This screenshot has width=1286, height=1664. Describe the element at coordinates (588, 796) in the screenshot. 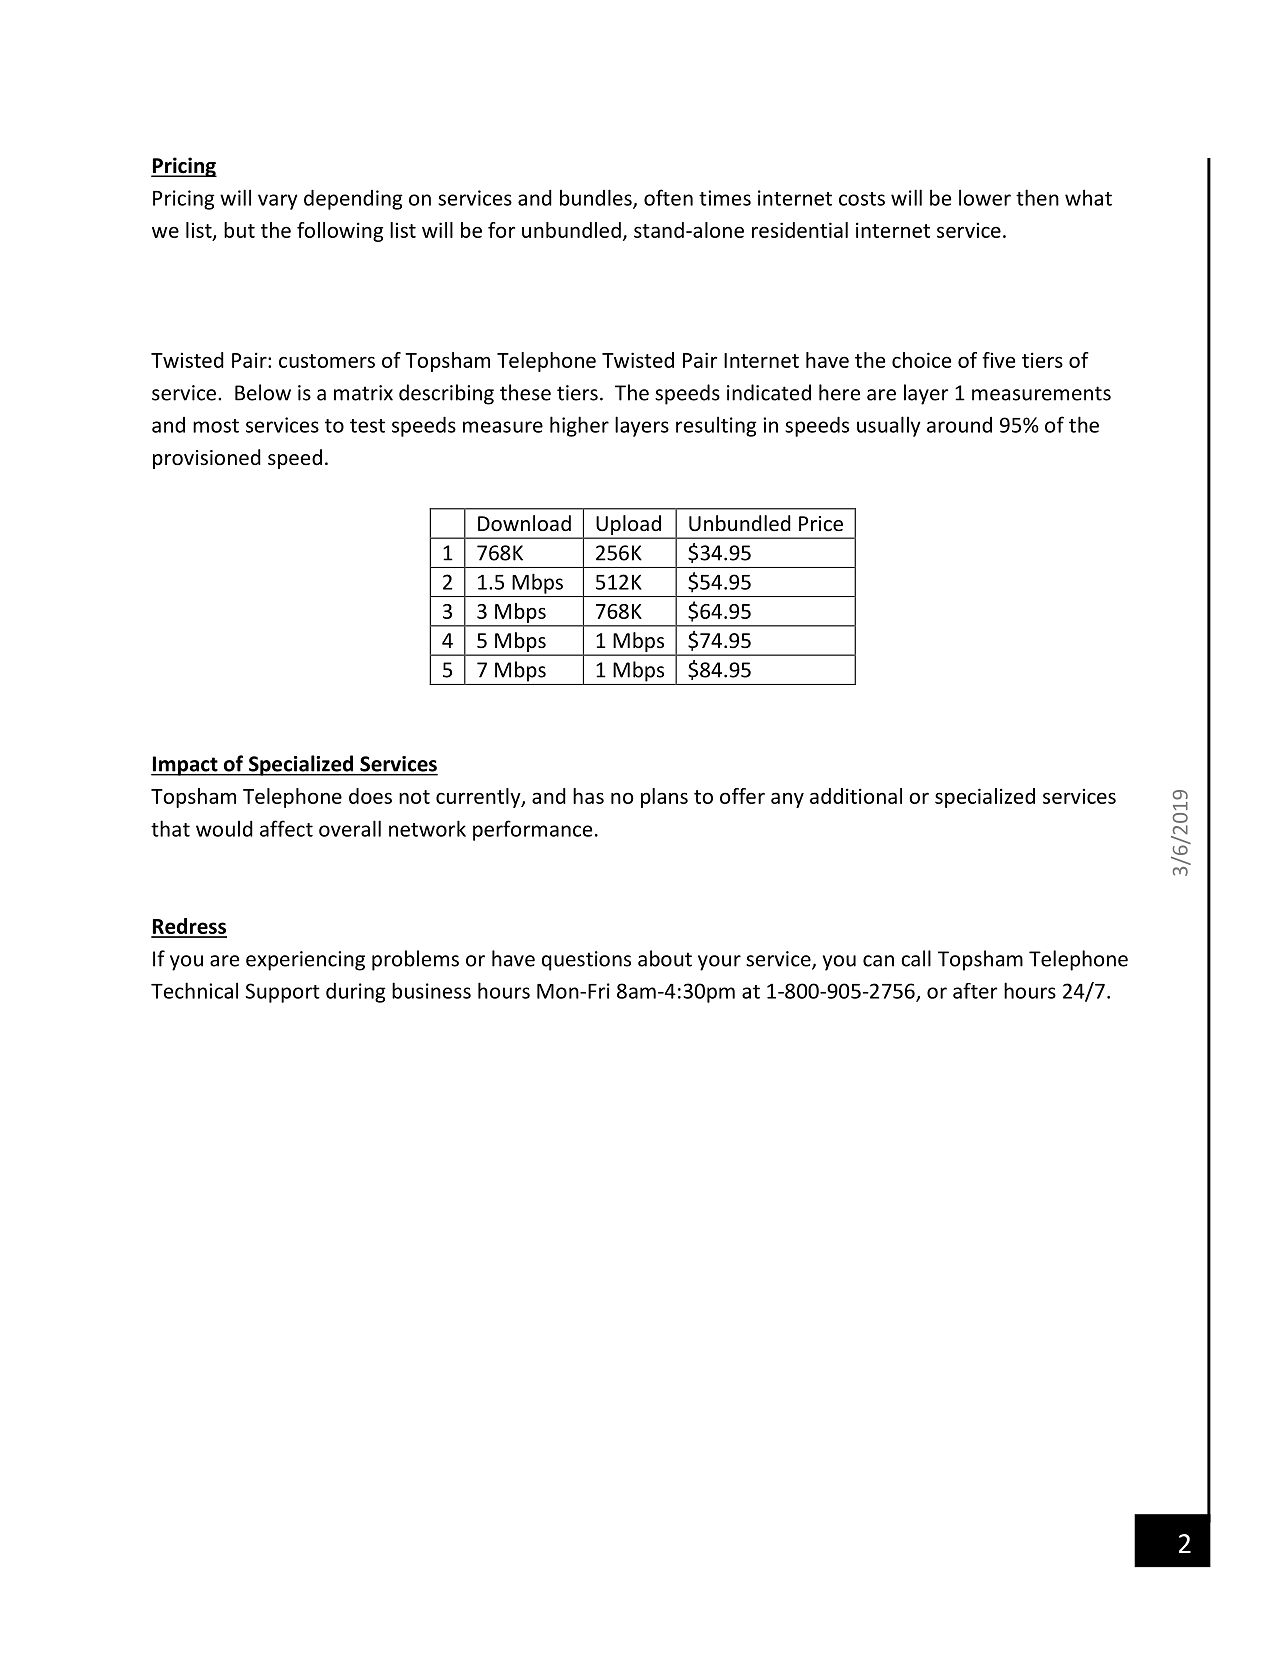

I see `has` at that location.
